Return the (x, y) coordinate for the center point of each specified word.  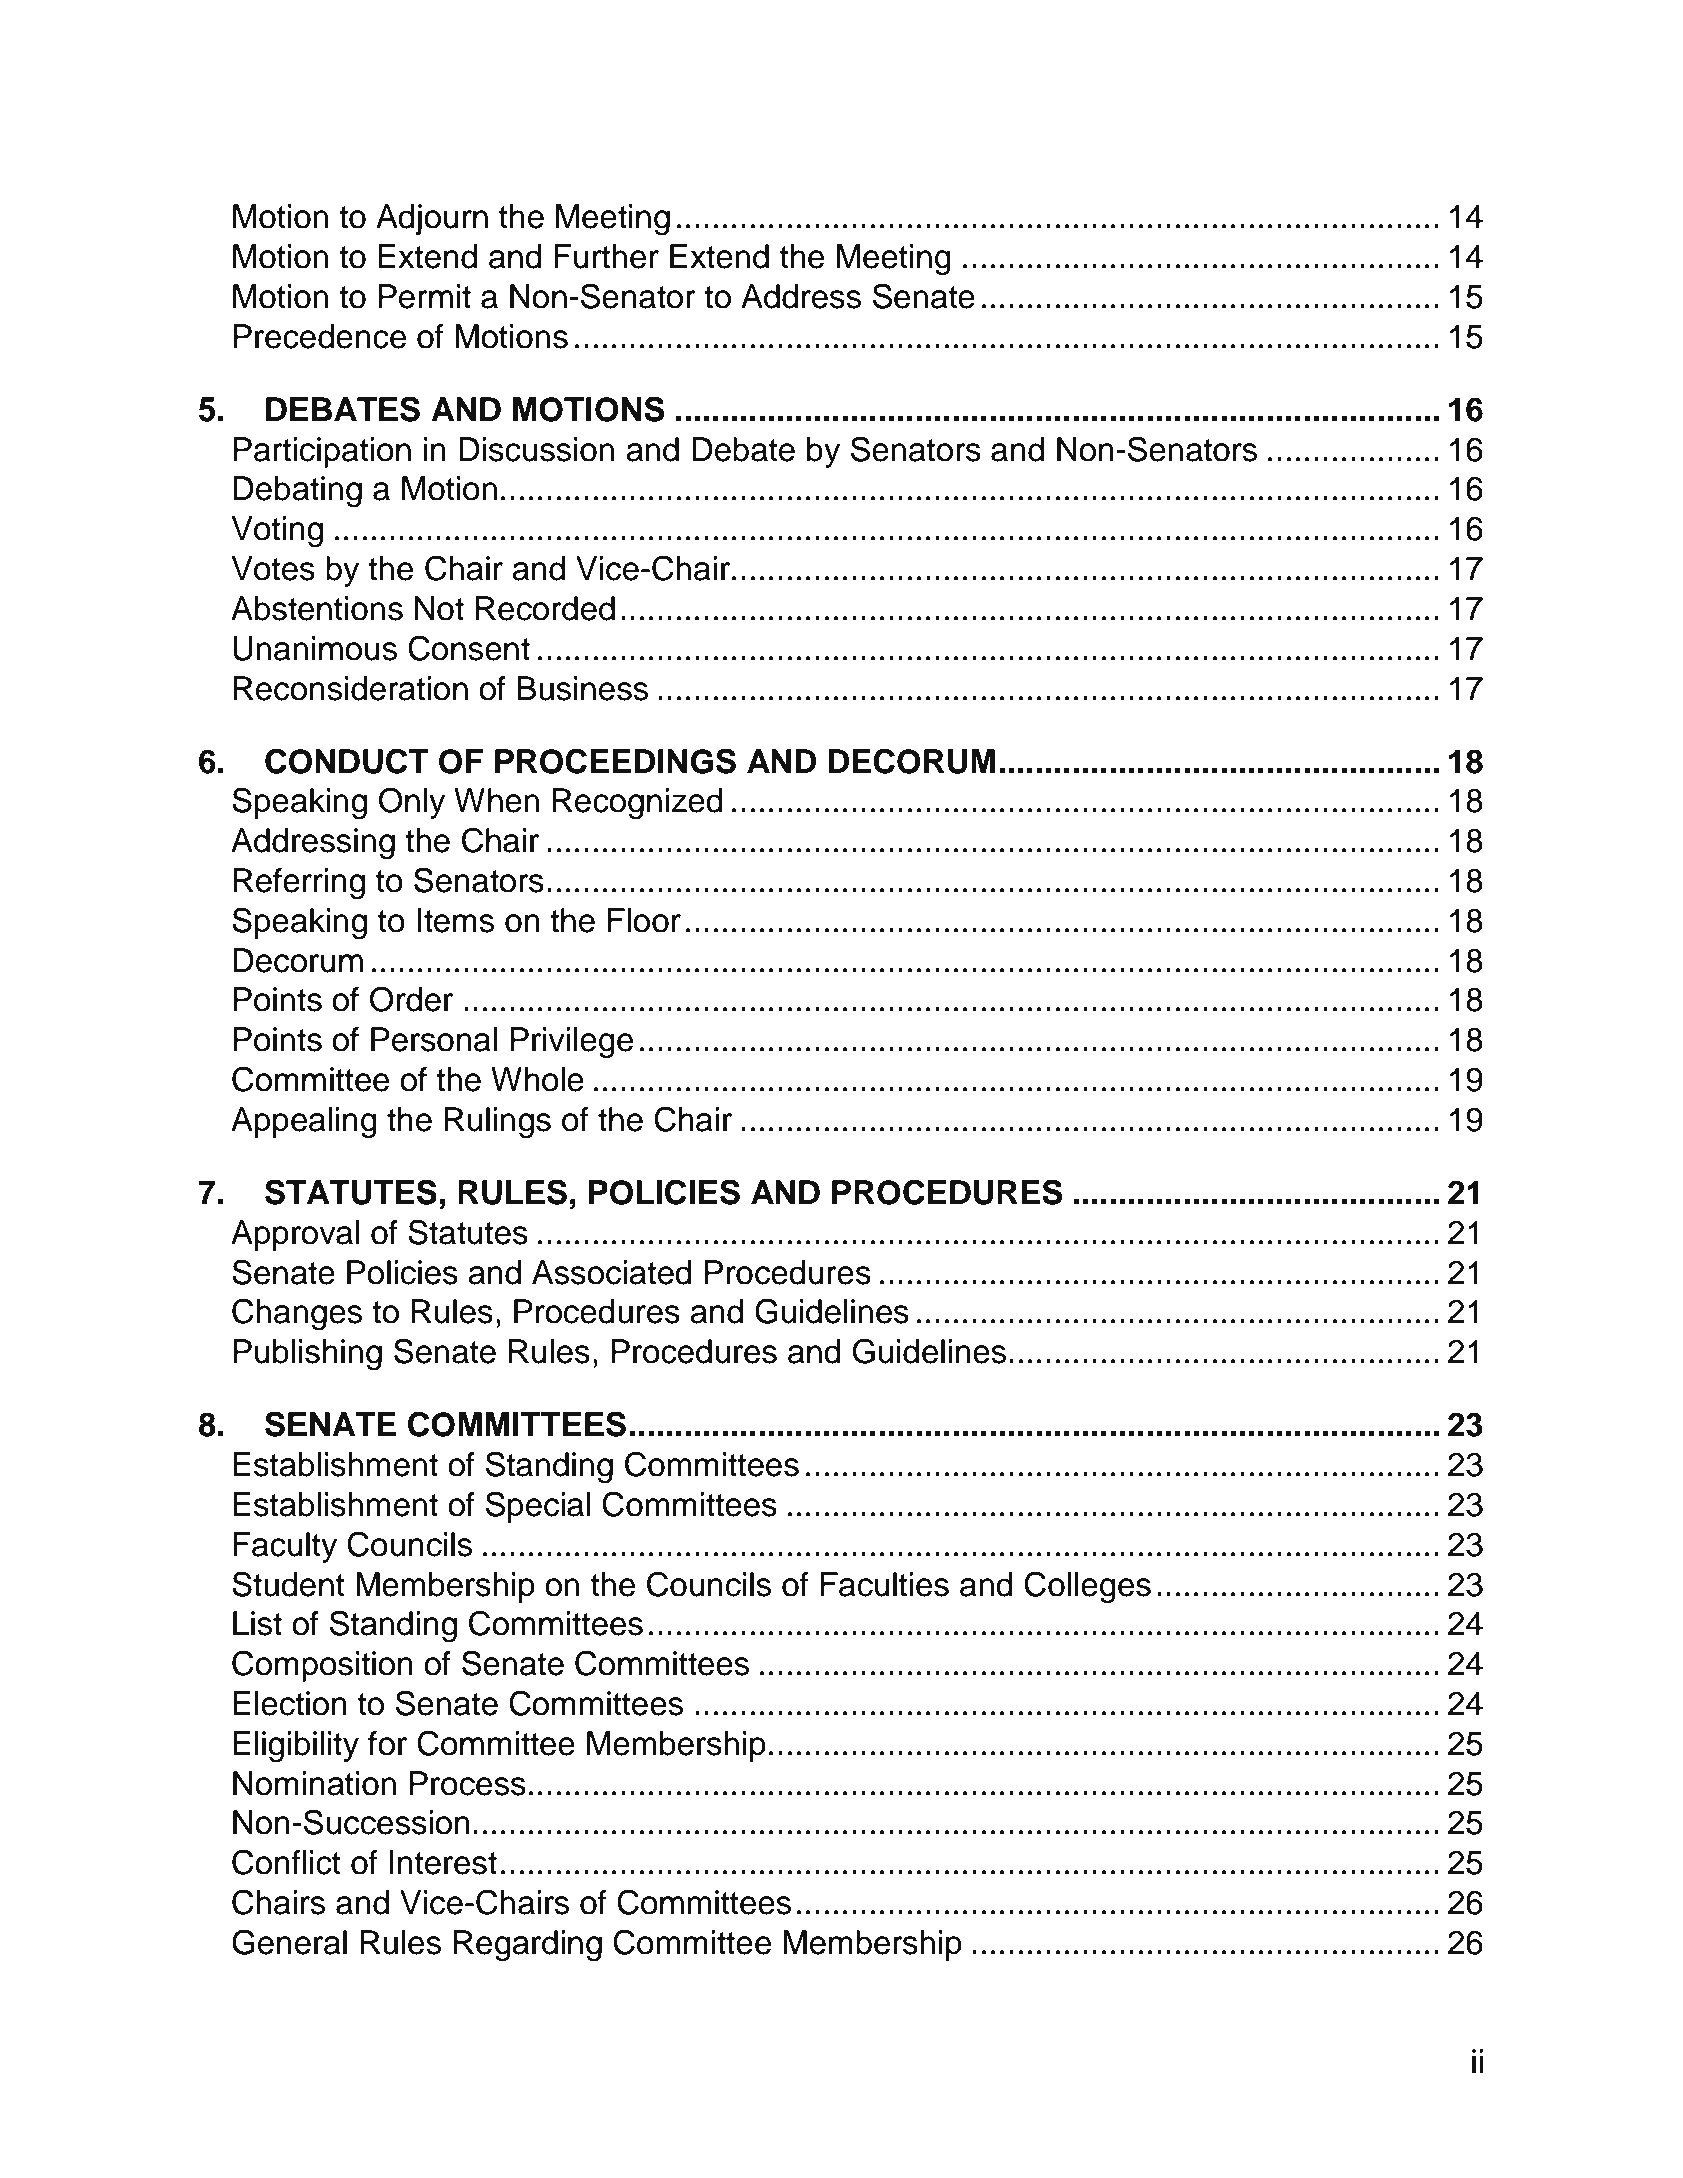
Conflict (286, 1862)
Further (606, 256)
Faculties (885, 1584)
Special (538, 1507)
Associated (612, 1272)
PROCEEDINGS (615, 761)
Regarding (528, 1946)
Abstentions (317, 608)
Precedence (319, 336)
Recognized (637, 804)
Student (288, 1584)
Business (582, 688)
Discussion (536, 449)
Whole (537, 1079)
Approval (295, 1235)
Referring (299, 884)
